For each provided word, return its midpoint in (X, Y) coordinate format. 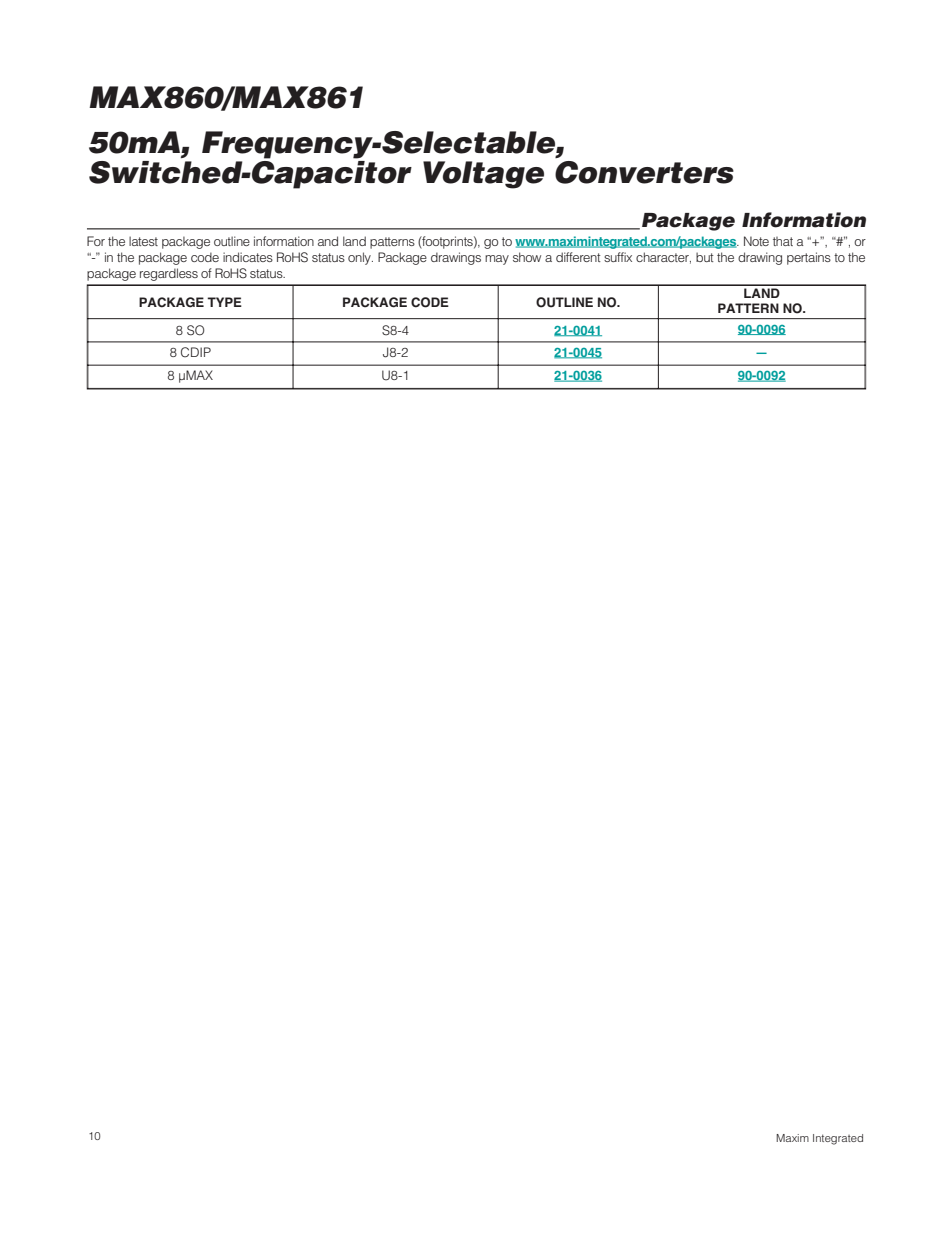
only (360, 258)
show (527, 257)
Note (756, 241)
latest (143, 241)
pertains (809, 258)
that (783, 241)
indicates (248, 257)
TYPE (224, 302)
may (497, 260)
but (705, 257)
